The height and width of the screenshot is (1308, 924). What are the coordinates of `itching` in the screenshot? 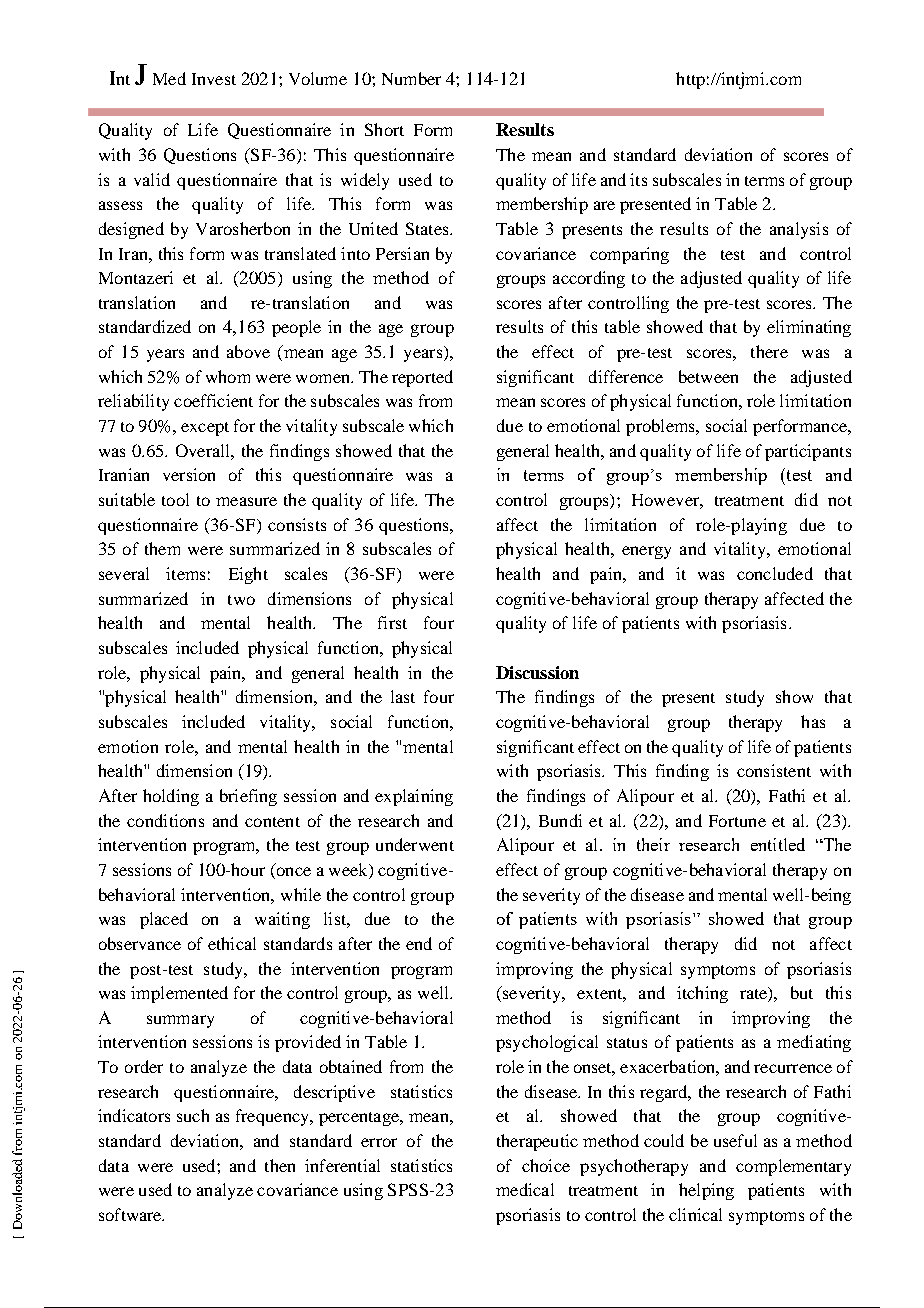 It's located at (702, 994).
